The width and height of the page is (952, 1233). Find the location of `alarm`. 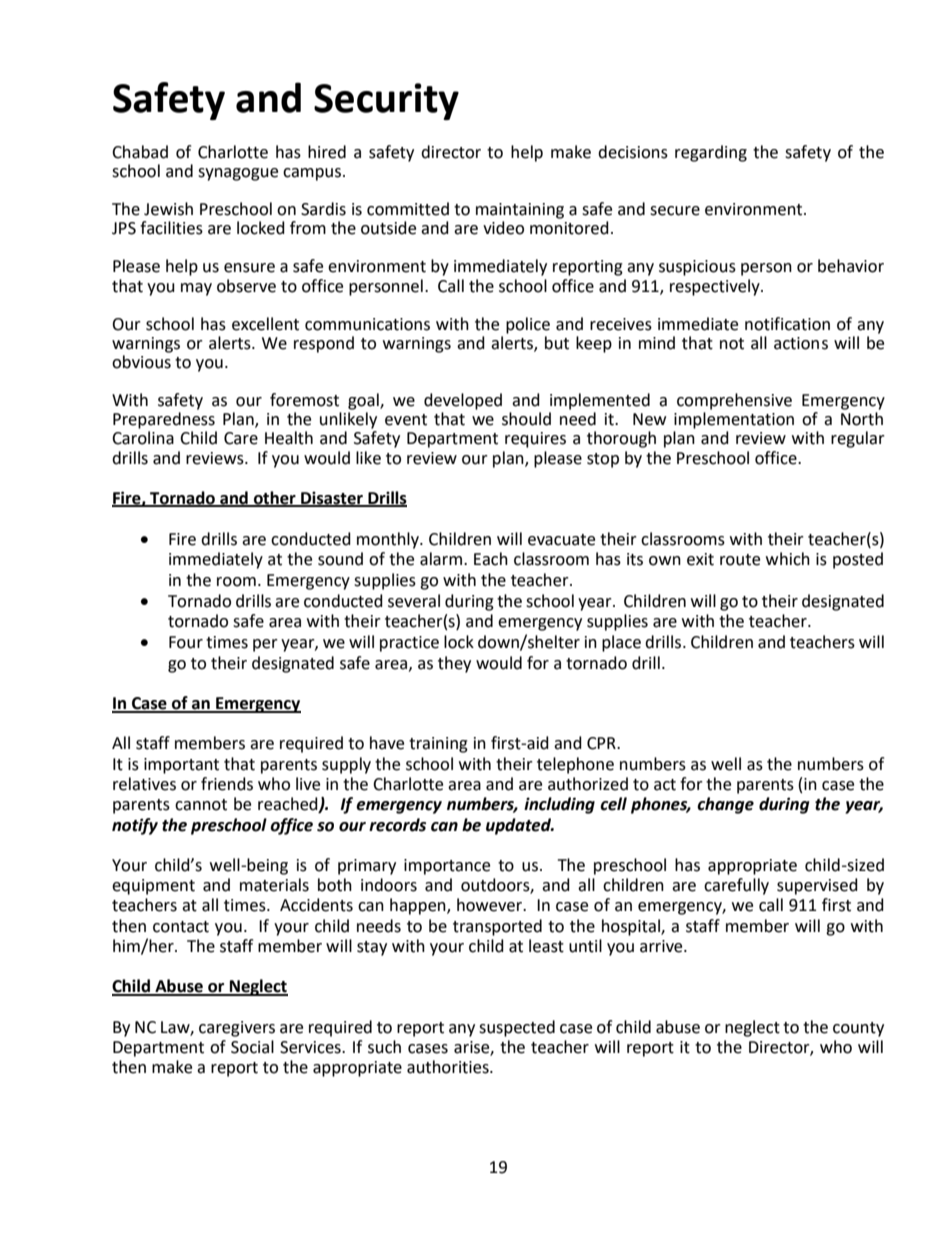

alarm is located at coordinates (441, 559).
